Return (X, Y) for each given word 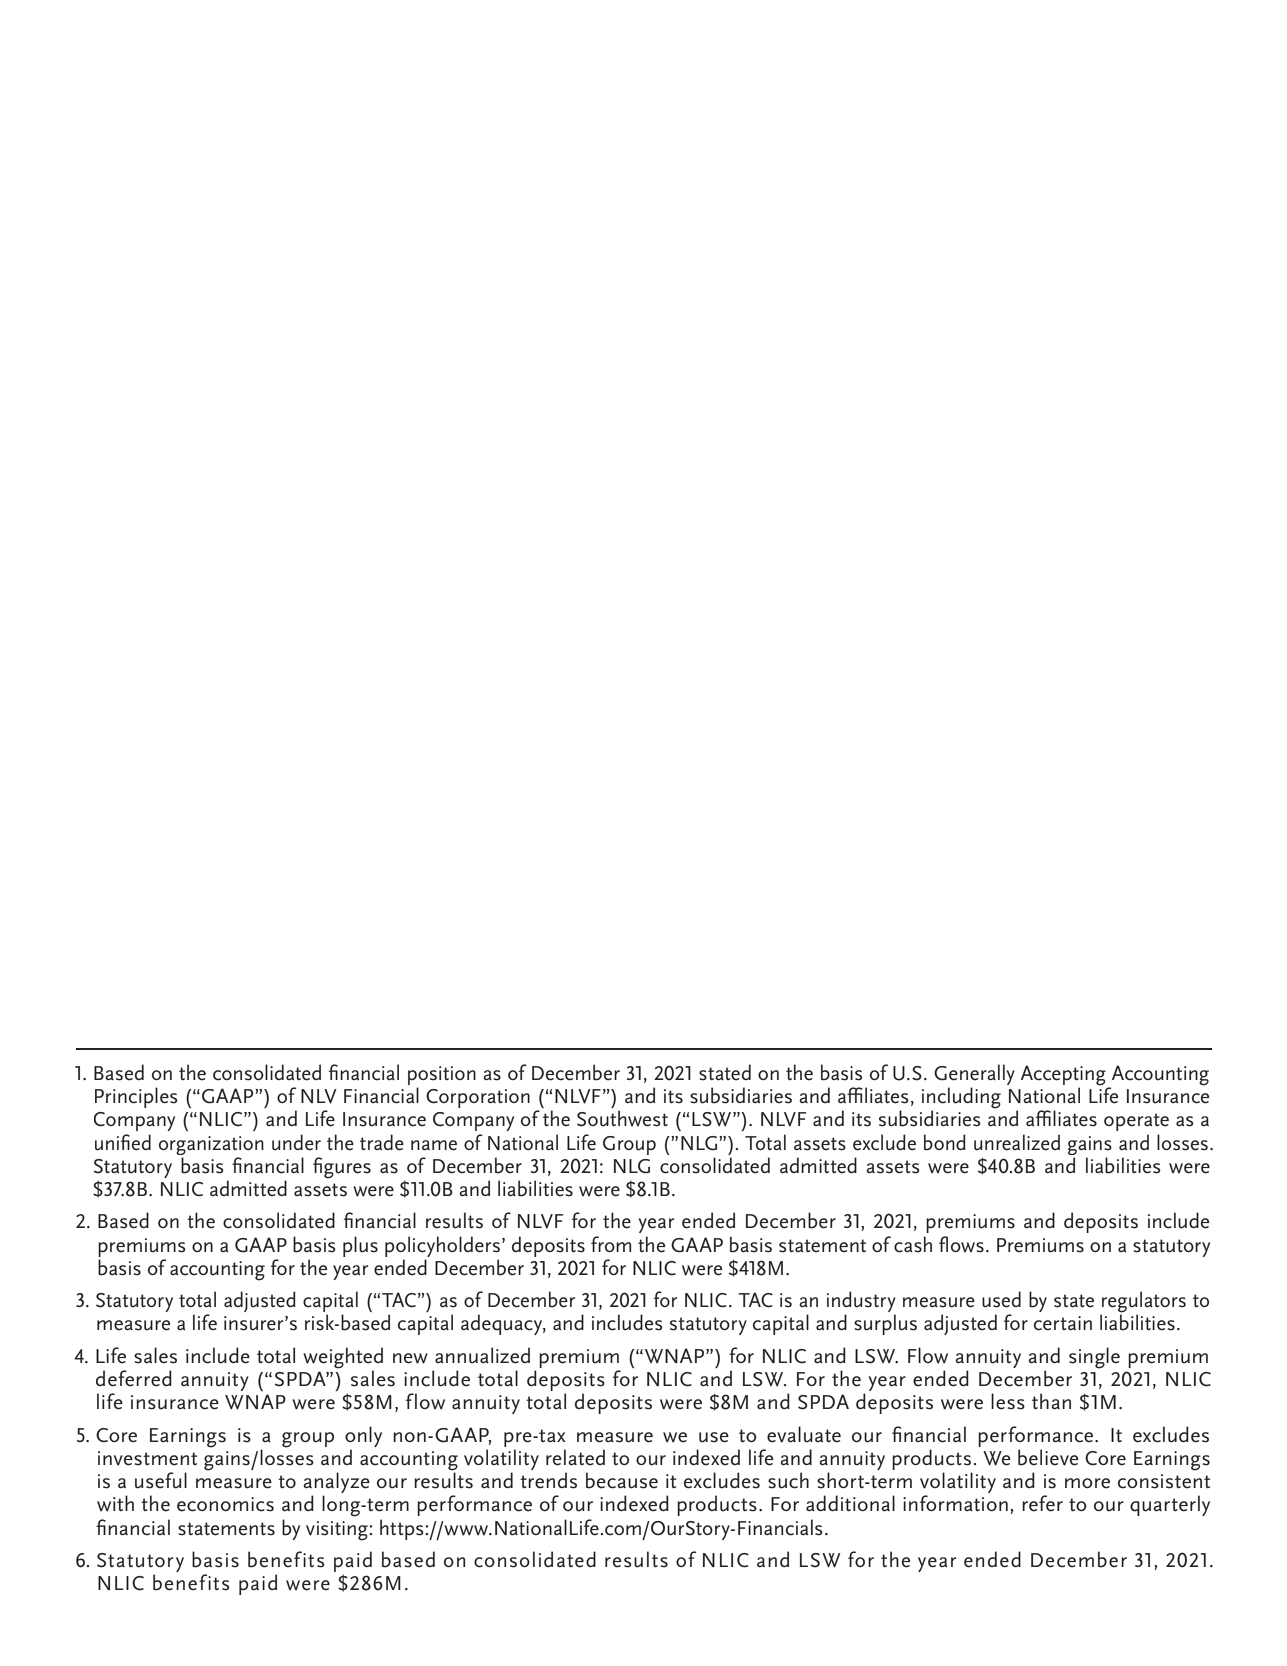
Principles (136, 1097)
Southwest (622, 1118)
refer (1042, 1503)
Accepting (1064, 1076)
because (622, 1480)
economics (225, 1504)
